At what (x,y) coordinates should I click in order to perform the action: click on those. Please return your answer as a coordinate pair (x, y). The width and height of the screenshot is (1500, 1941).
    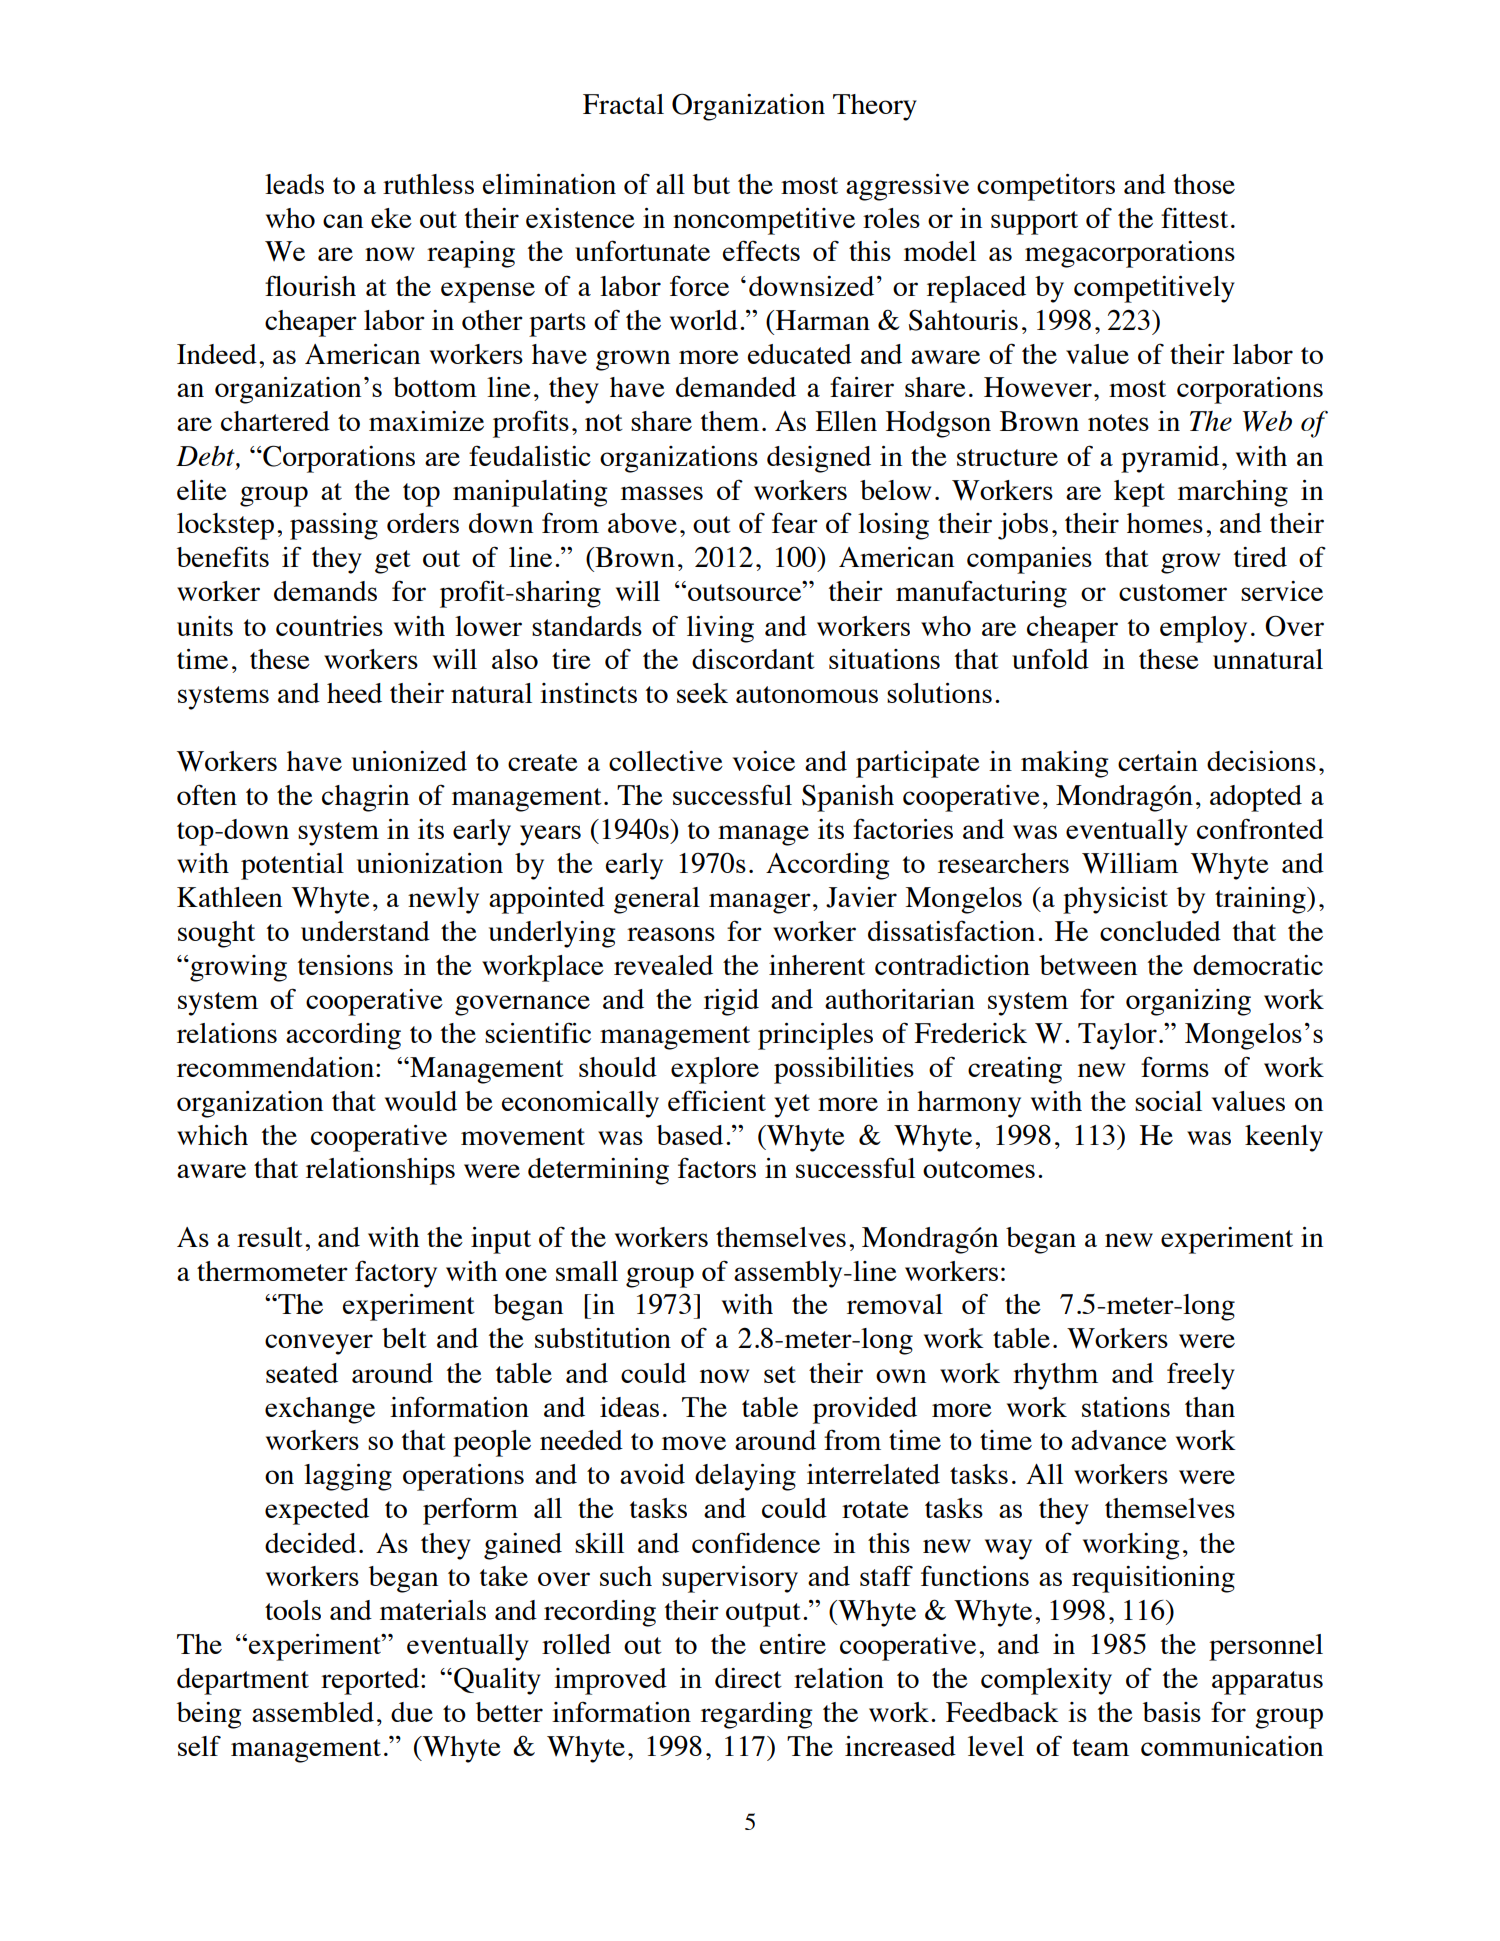
    Looking at the image, I should click on (1204, 184).
